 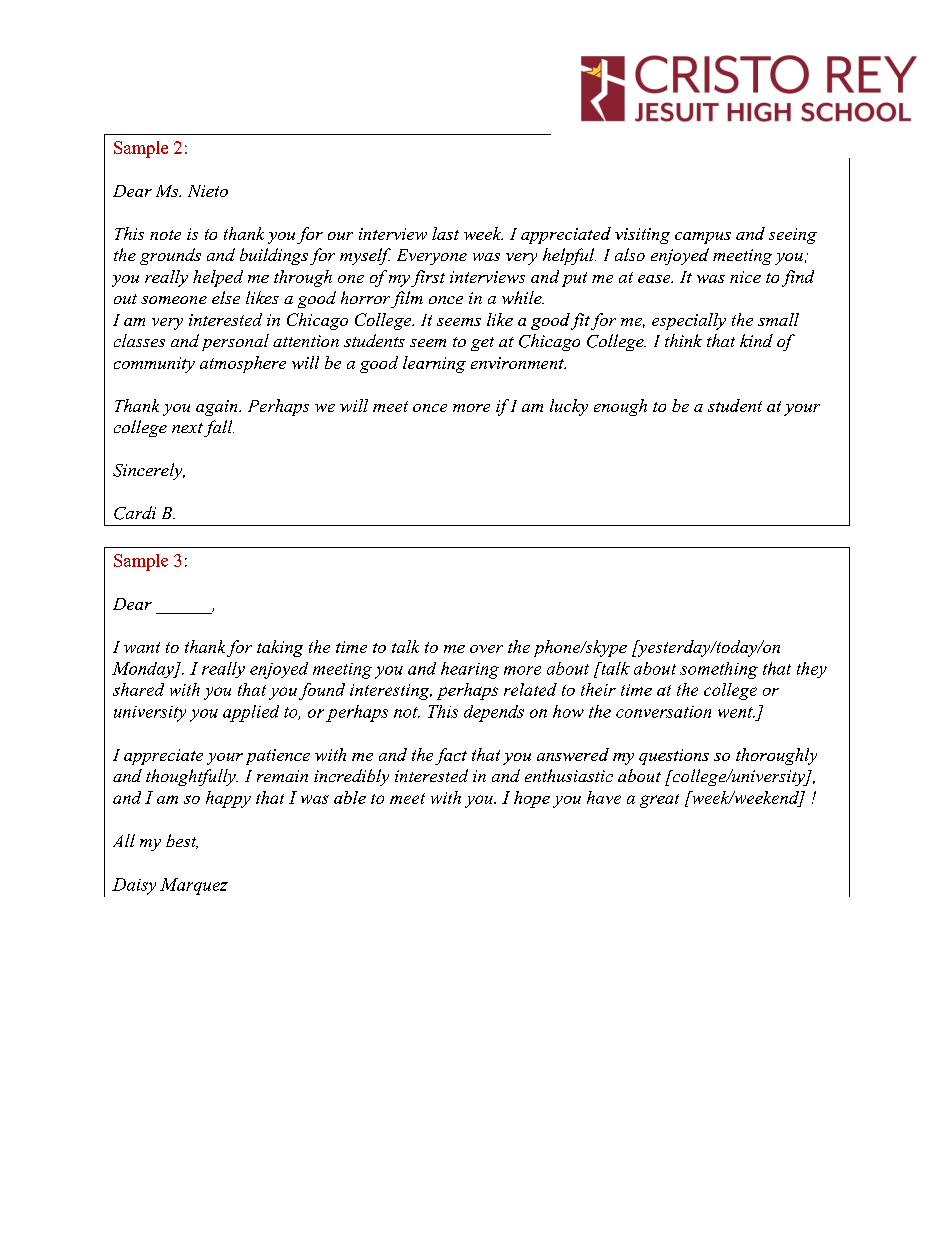 What do you see at coordinates (208, 191) in the screenshot?
I see `Nieto` at bounding box center [208, 191].
